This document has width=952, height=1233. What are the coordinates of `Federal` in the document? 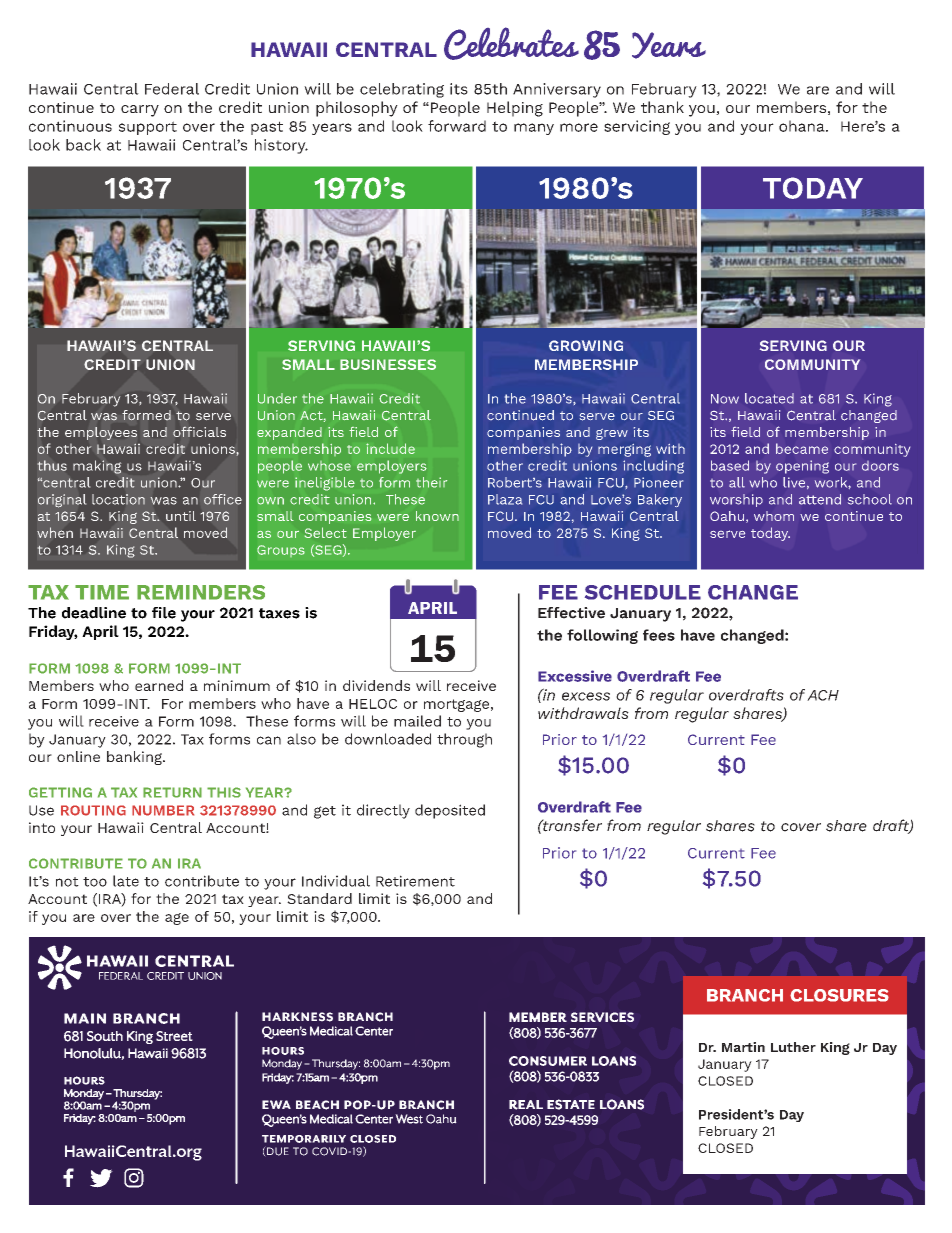 It's located at (172, 89).
